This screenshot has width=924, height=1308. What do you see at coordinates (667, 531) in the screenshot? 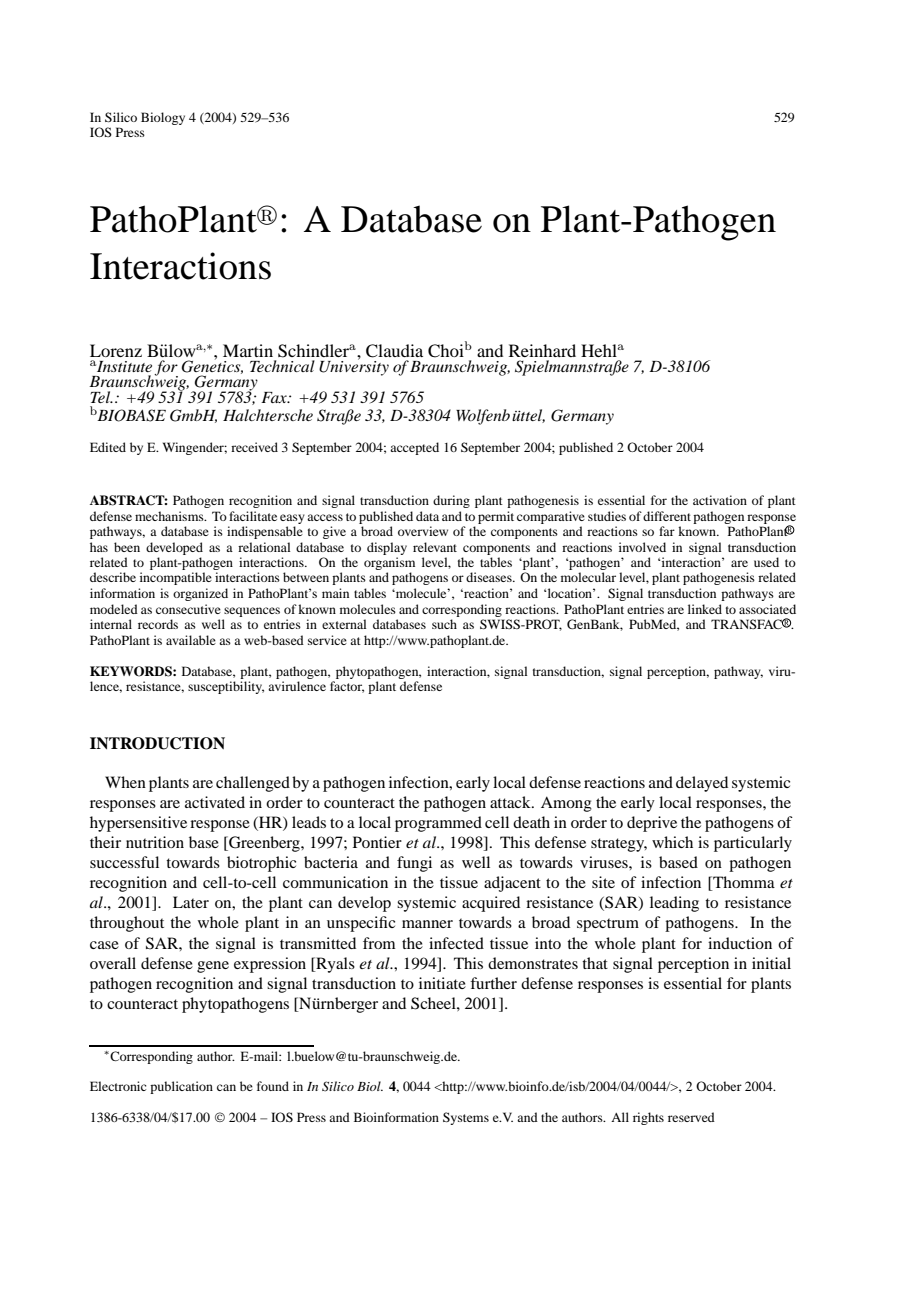
I see `far` at bounding box center [667, 531].
